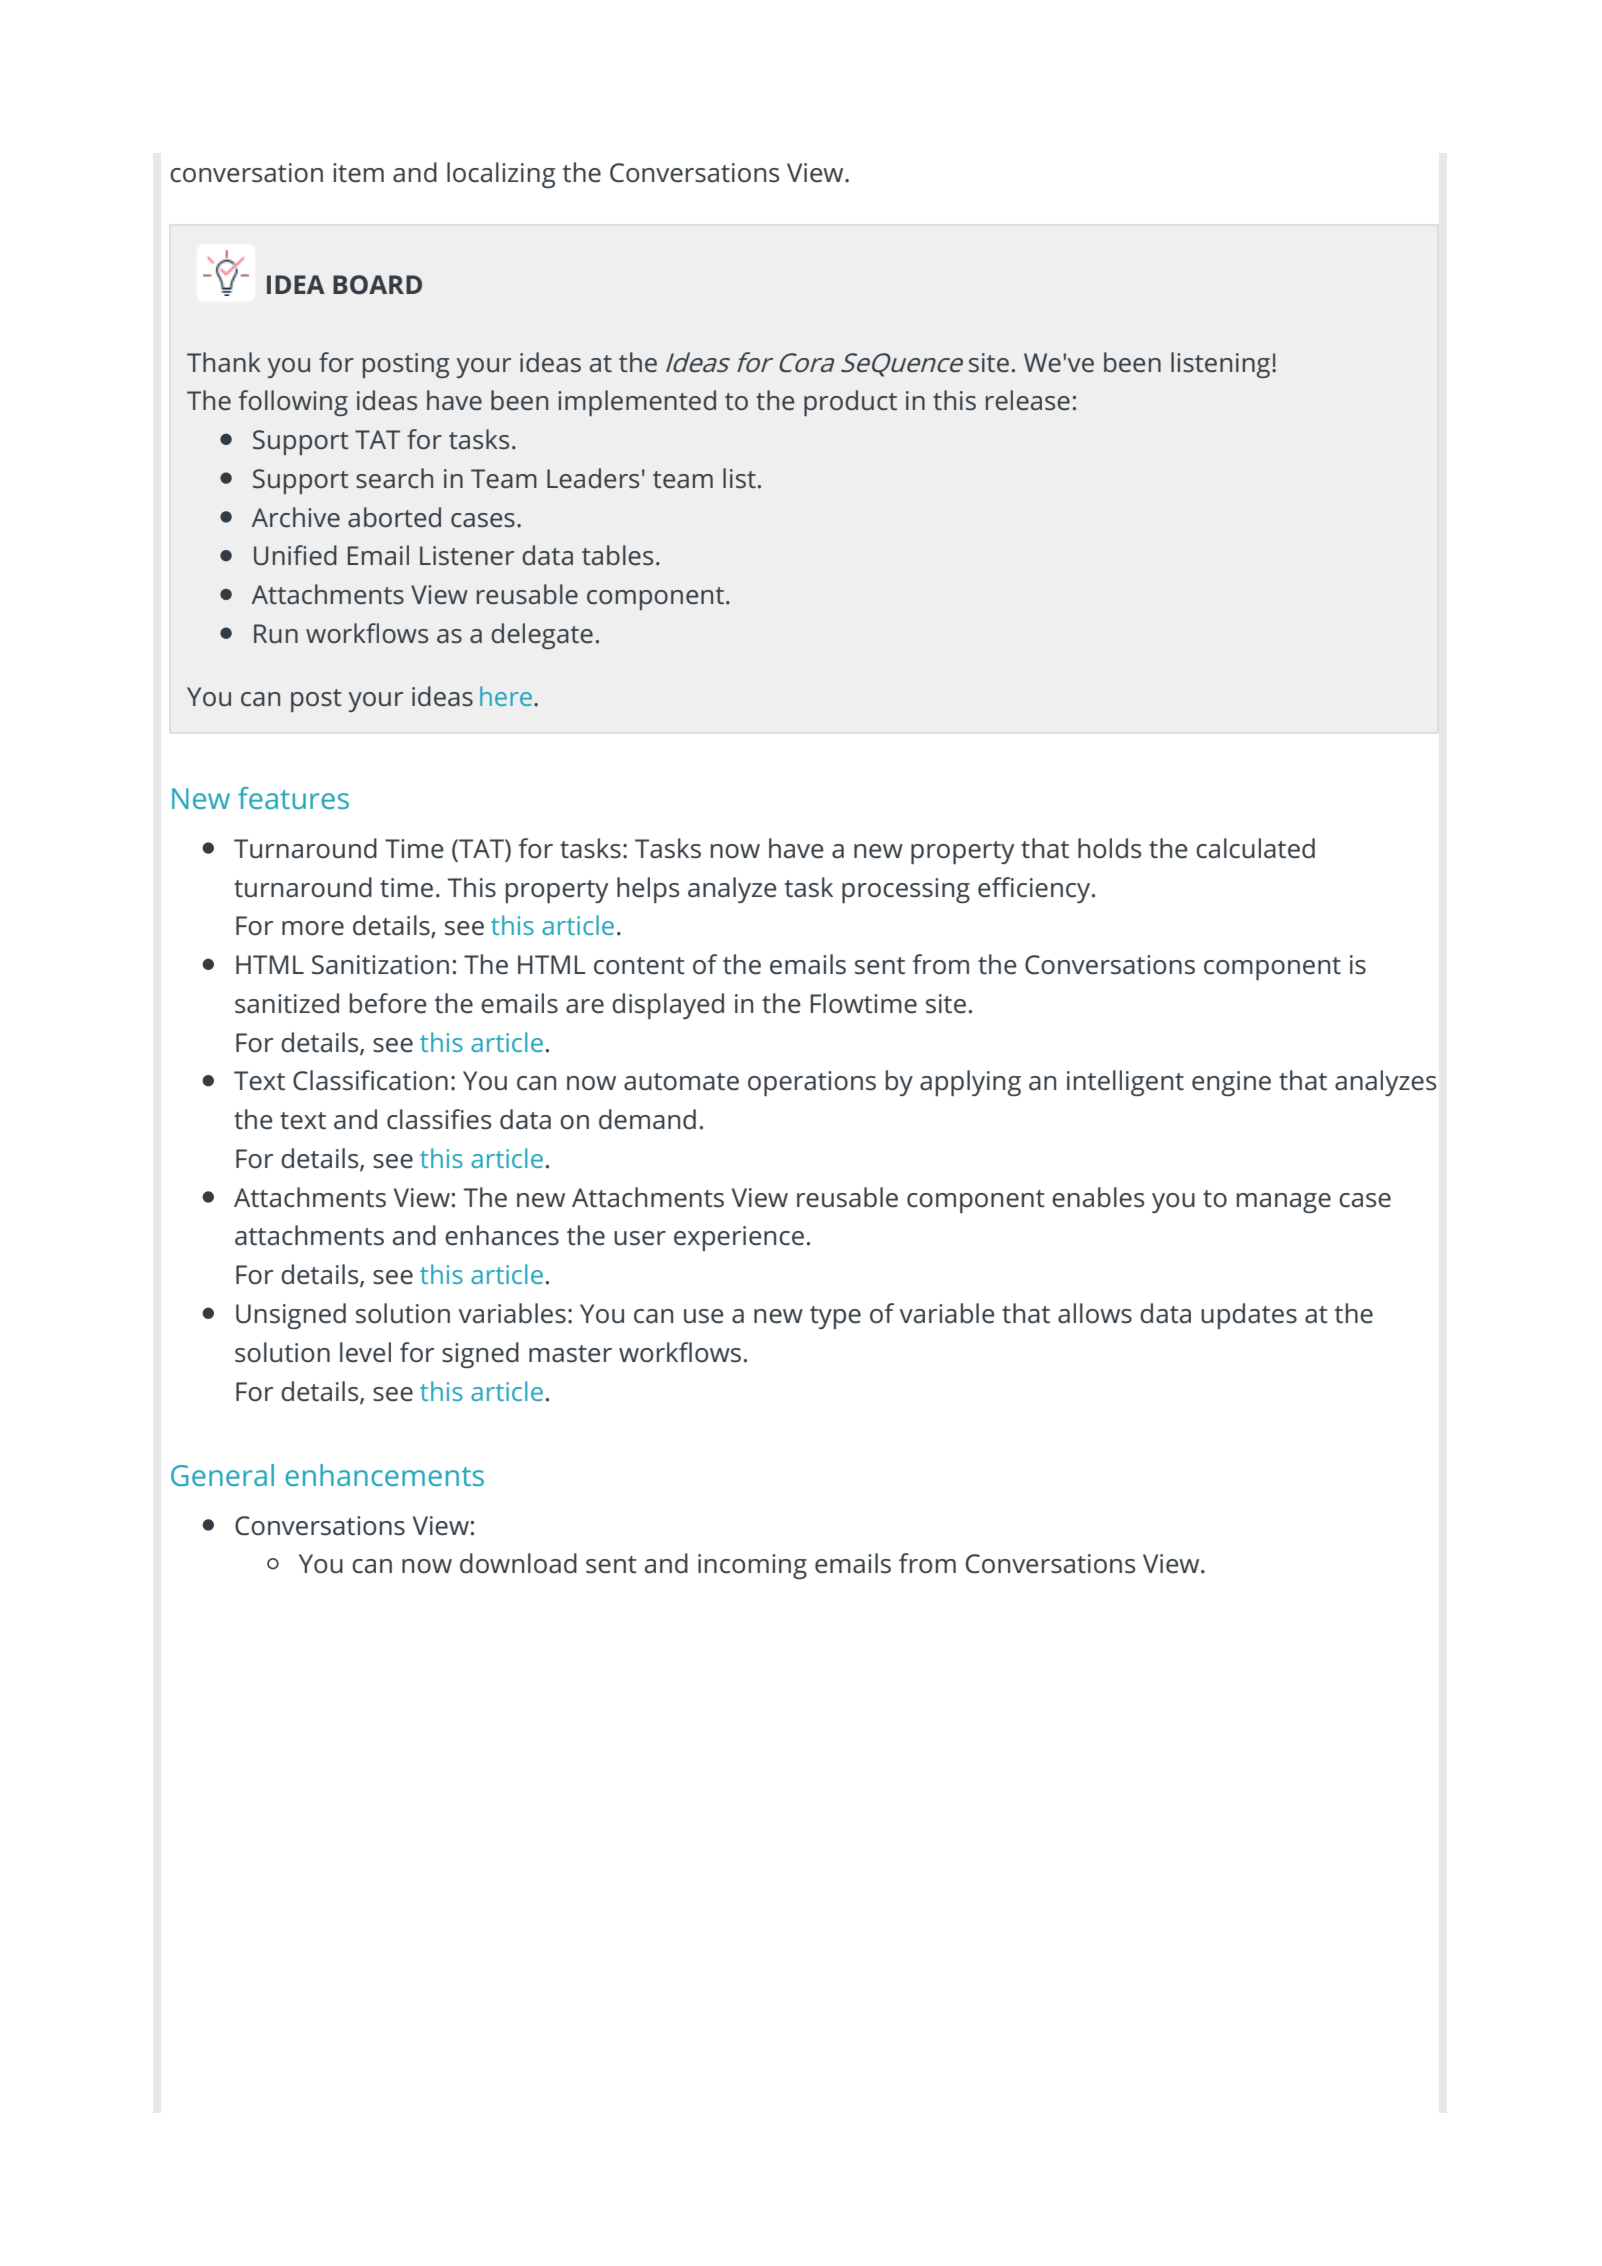  Describe the element at coordinates (752, 1566) in the document. I see `incoming` at that location.
